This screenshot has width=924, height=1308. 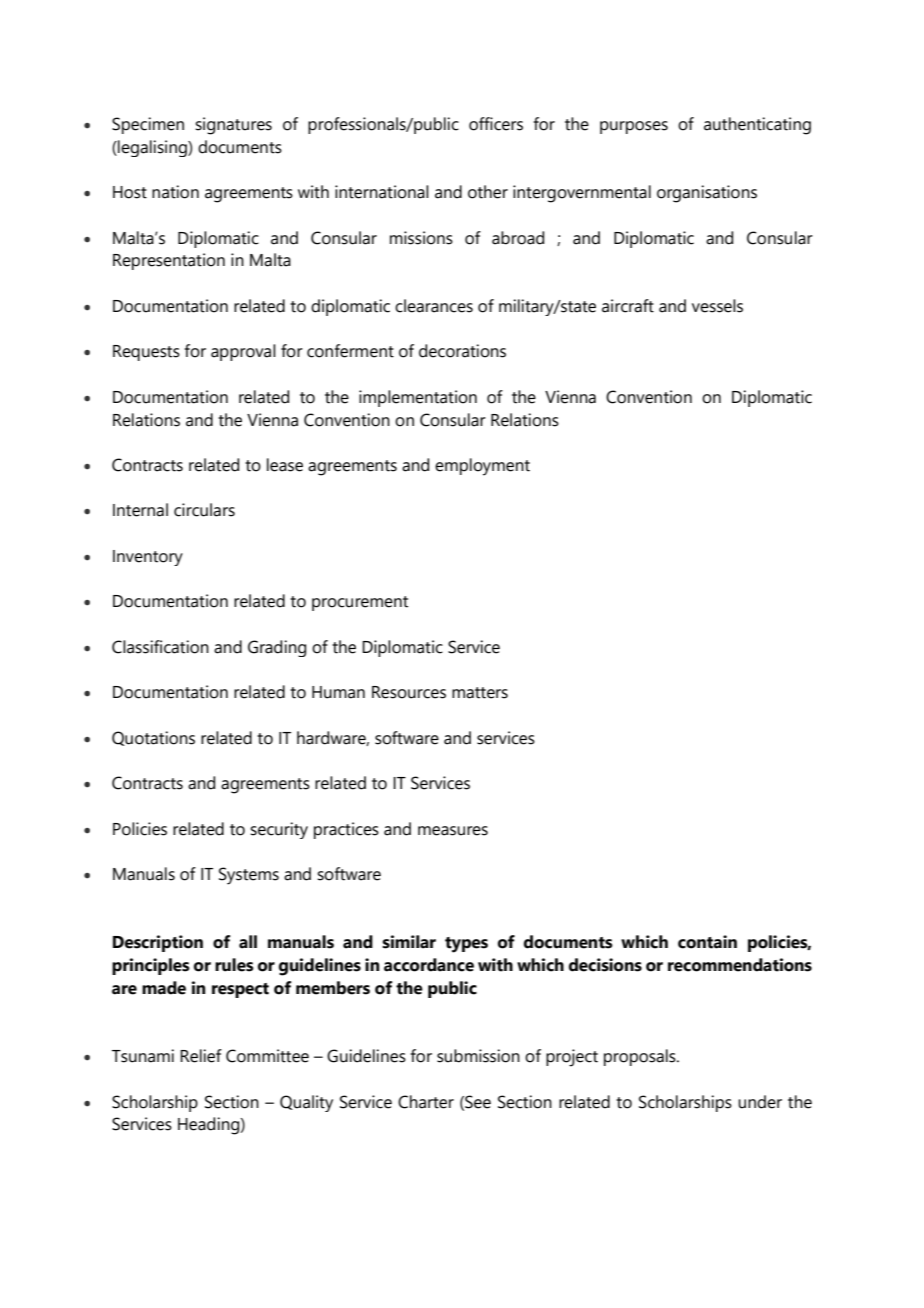 I want to click on approval, so click(x=243, y=352).
